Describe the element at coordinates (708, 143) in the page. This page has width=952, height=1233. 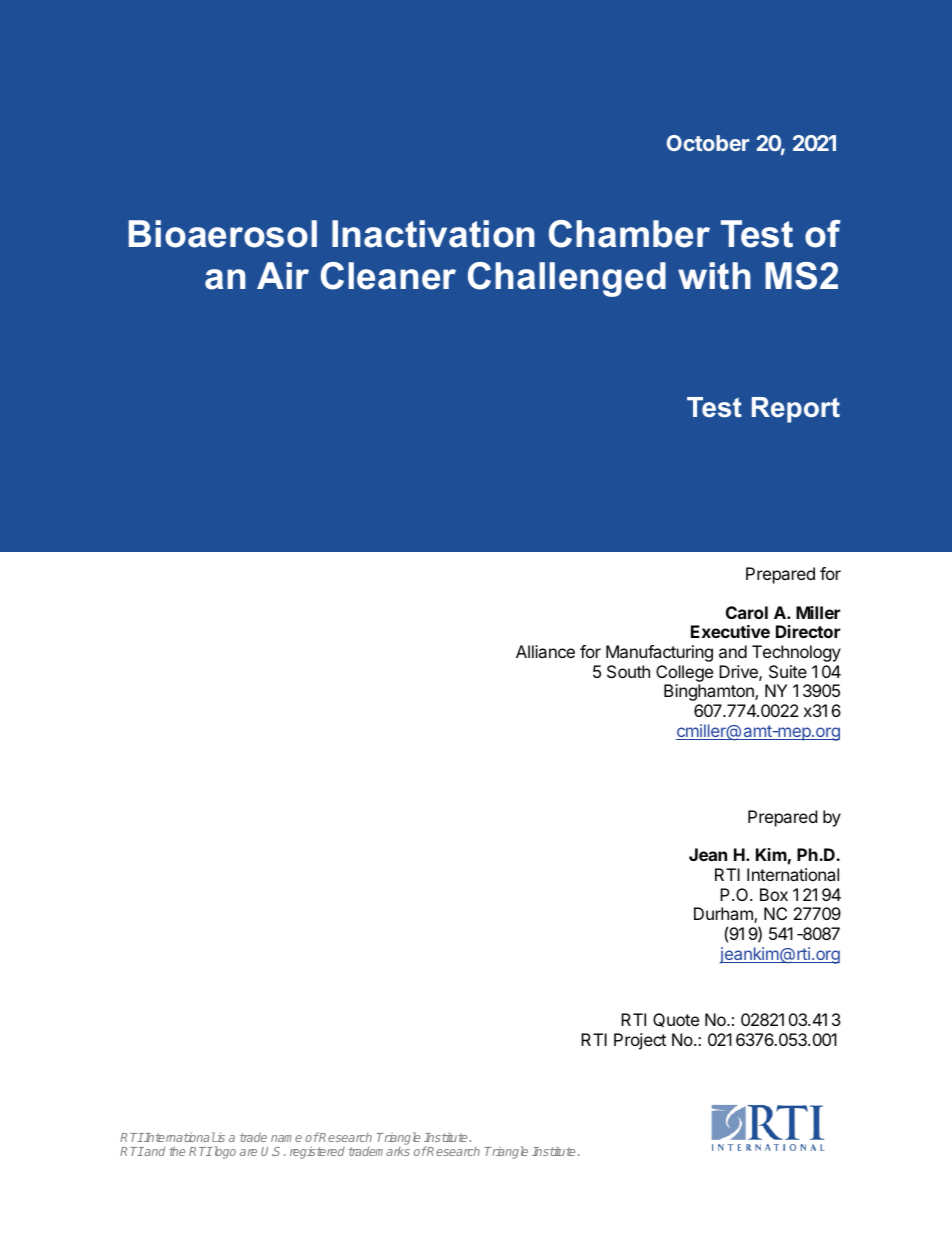
I see `October` at that location.
